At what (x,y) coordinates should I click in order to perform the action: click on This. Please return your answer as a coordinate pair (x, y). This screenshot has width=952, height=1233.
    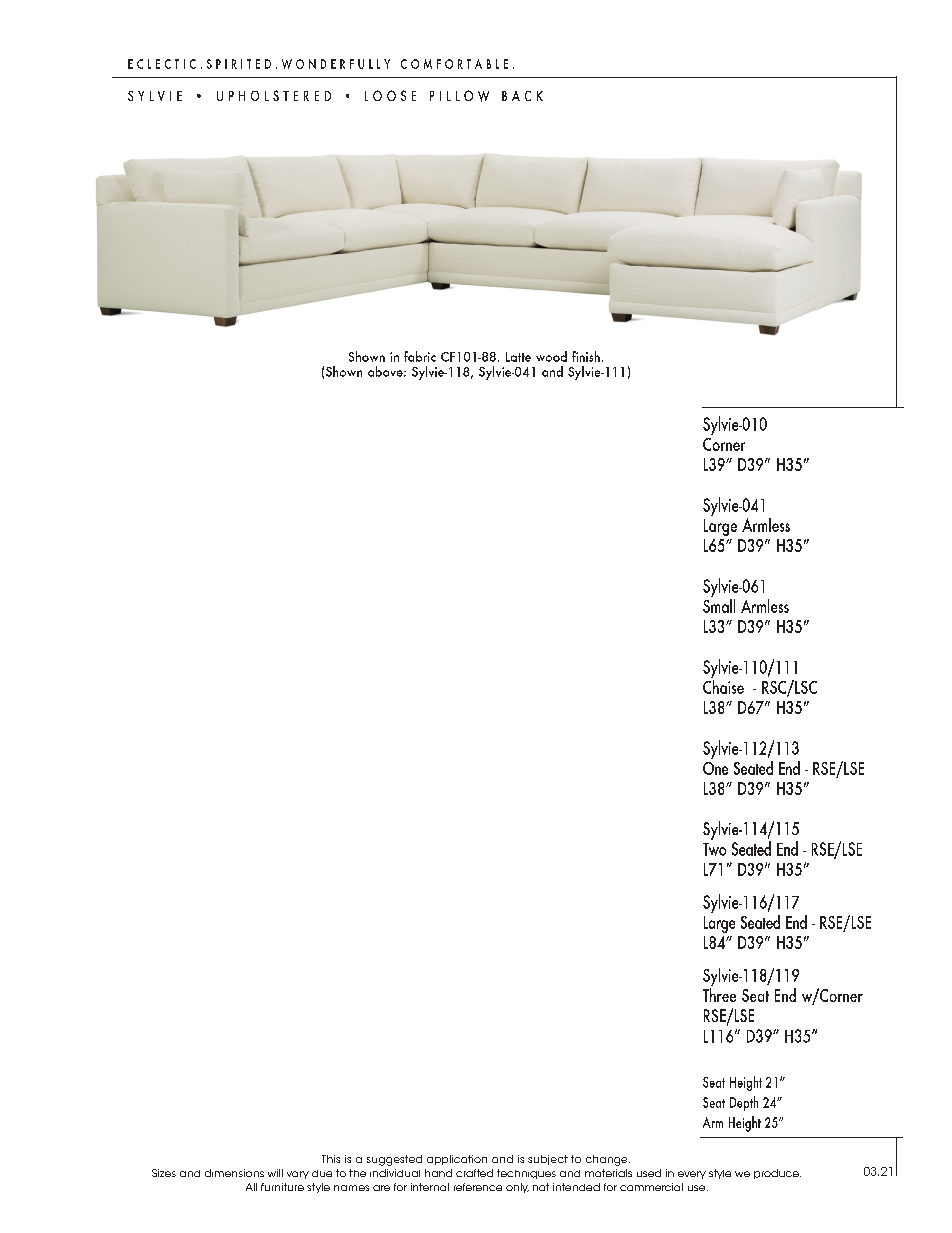
    Looking at the image, I should click on (331, 1159).
